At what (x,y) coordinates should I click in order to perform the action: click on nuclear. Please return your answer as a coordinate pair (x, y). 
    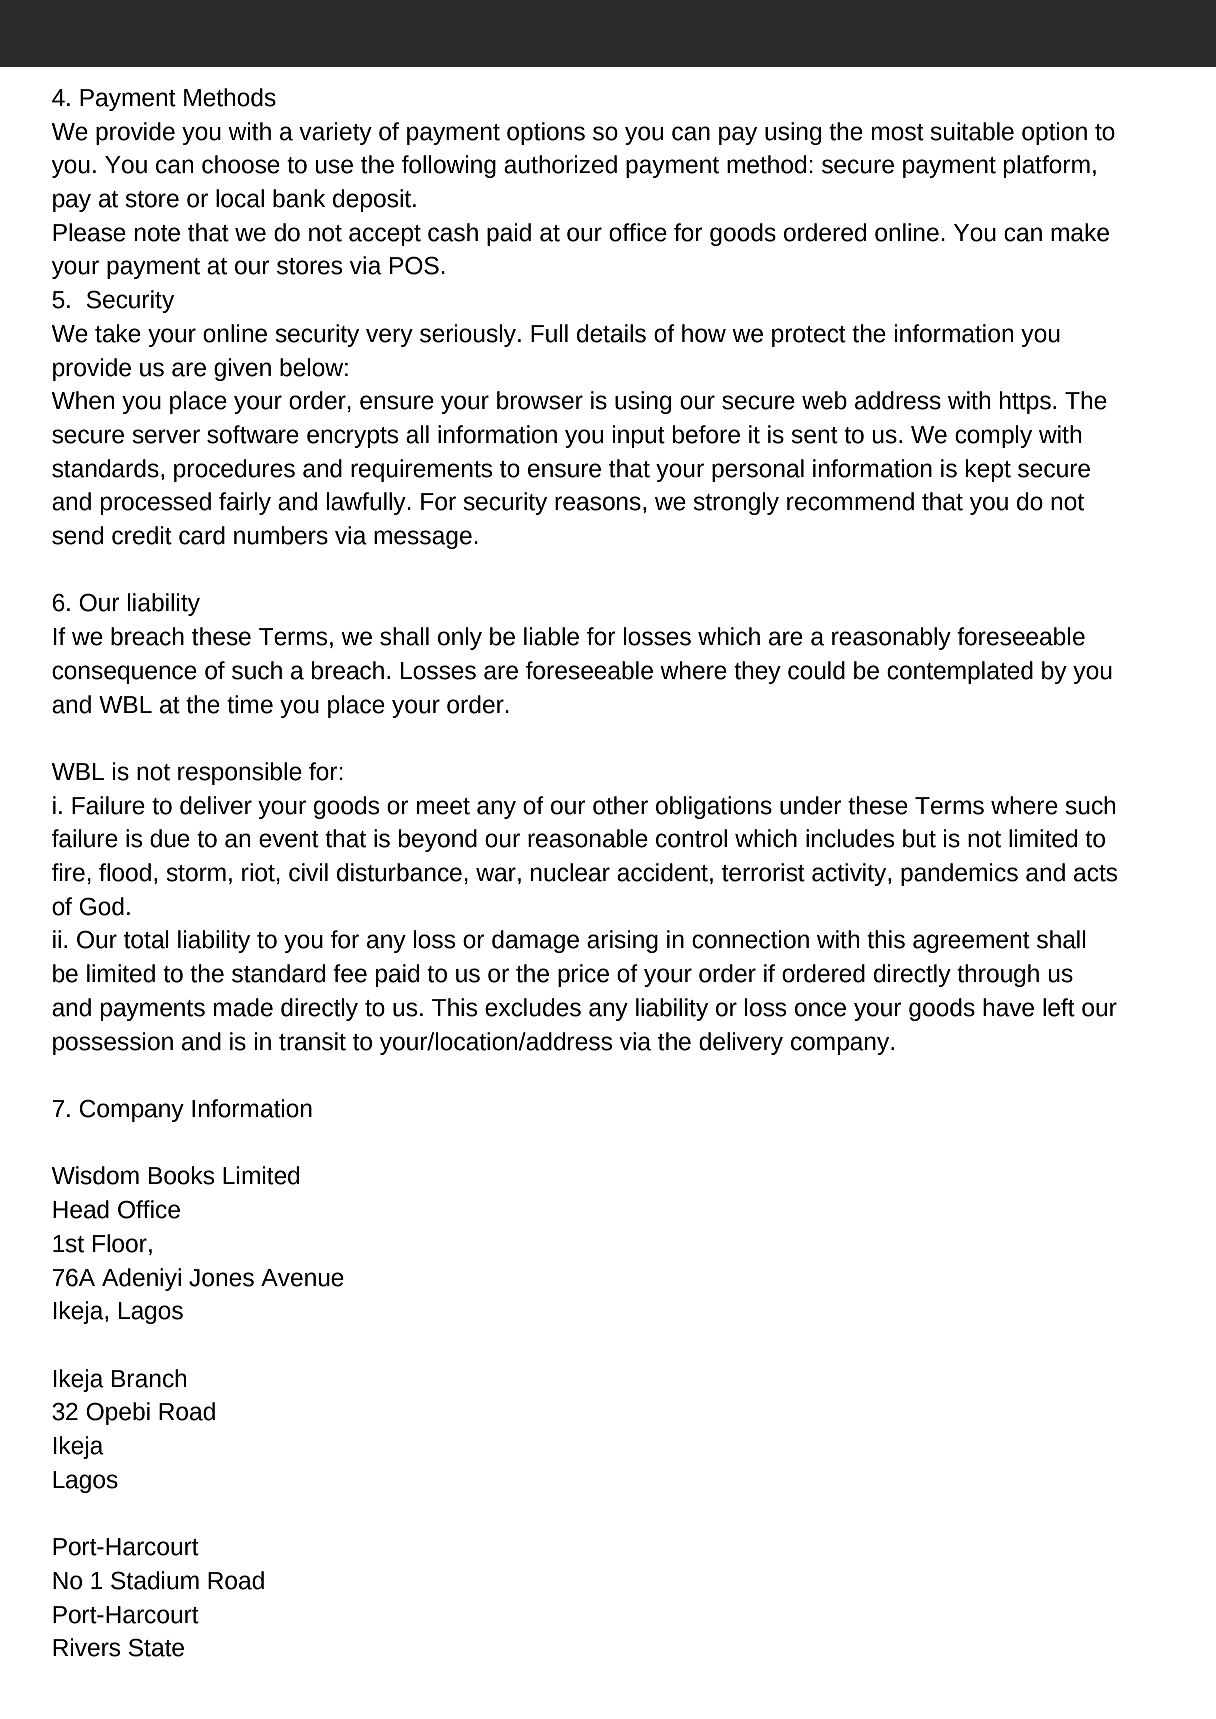
    Looking at the image, I should click on (570, 872).
